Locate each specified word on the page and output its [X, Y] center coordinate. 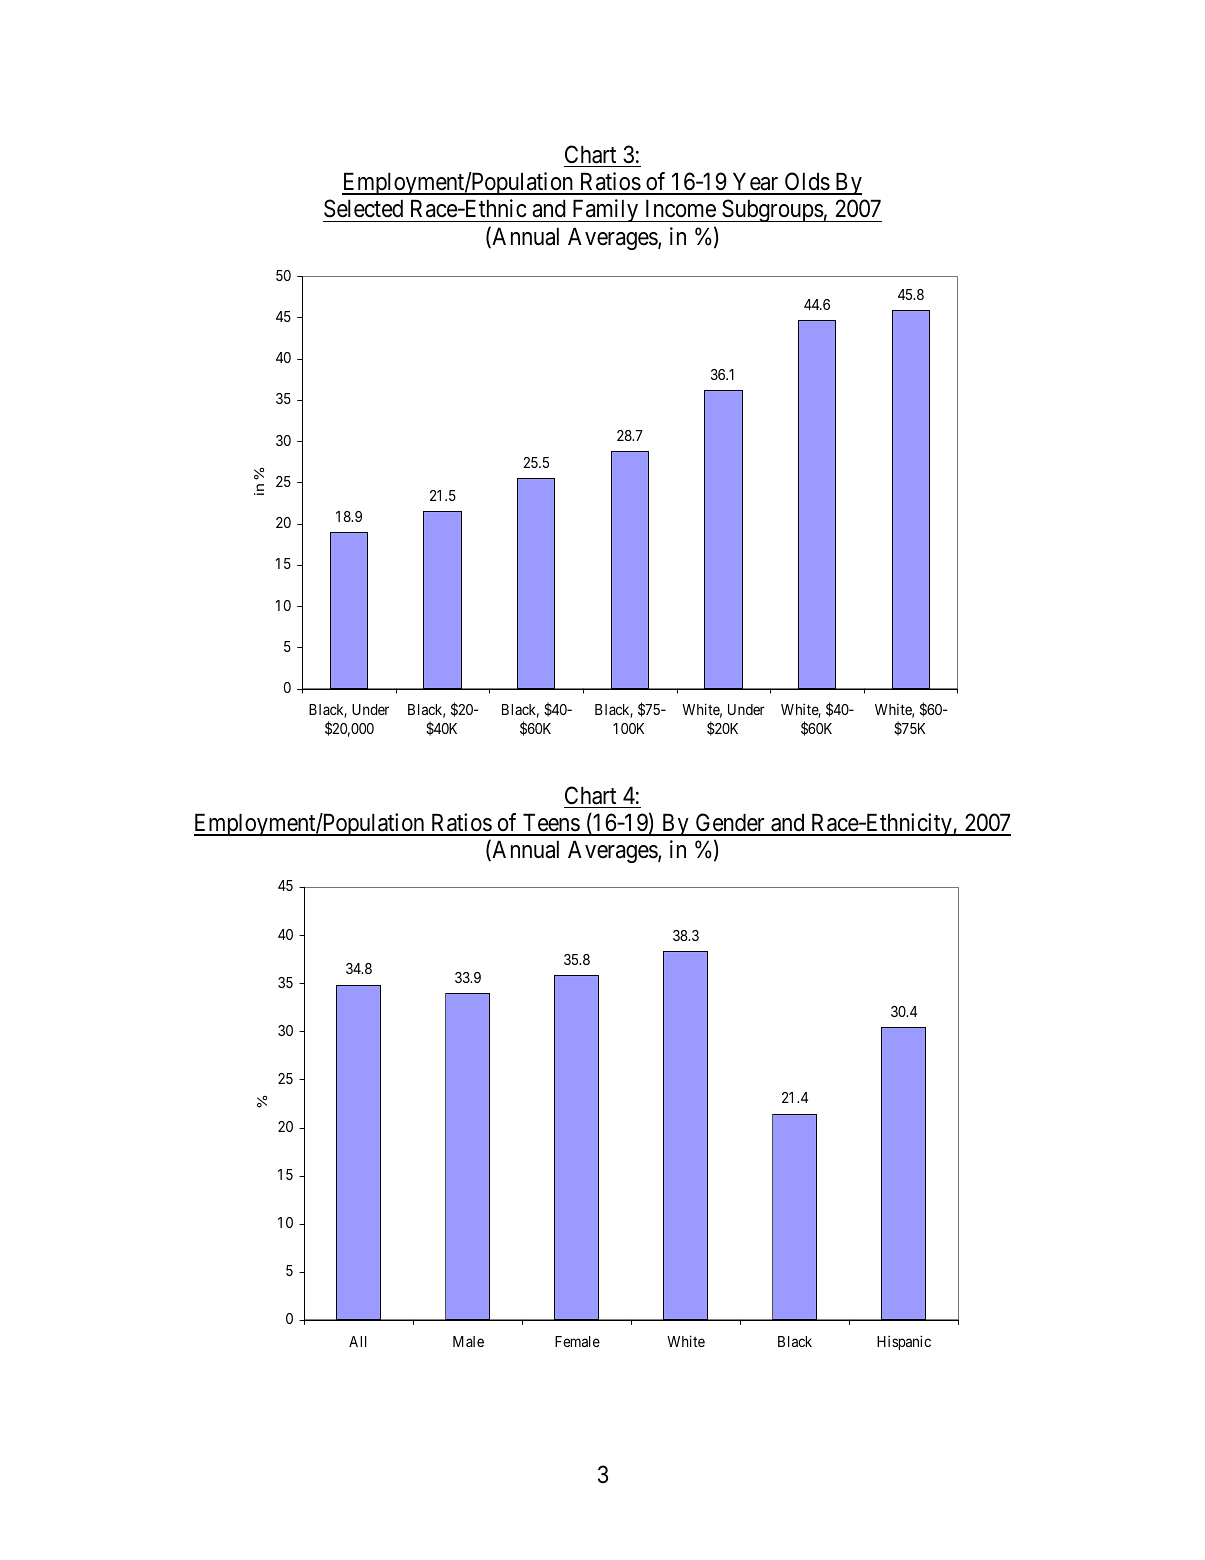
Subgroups [772, 210]
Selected [363, 208]
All [358, 1341]
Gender [730, 824]
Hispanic [904, 1342]
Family [605, 210]
